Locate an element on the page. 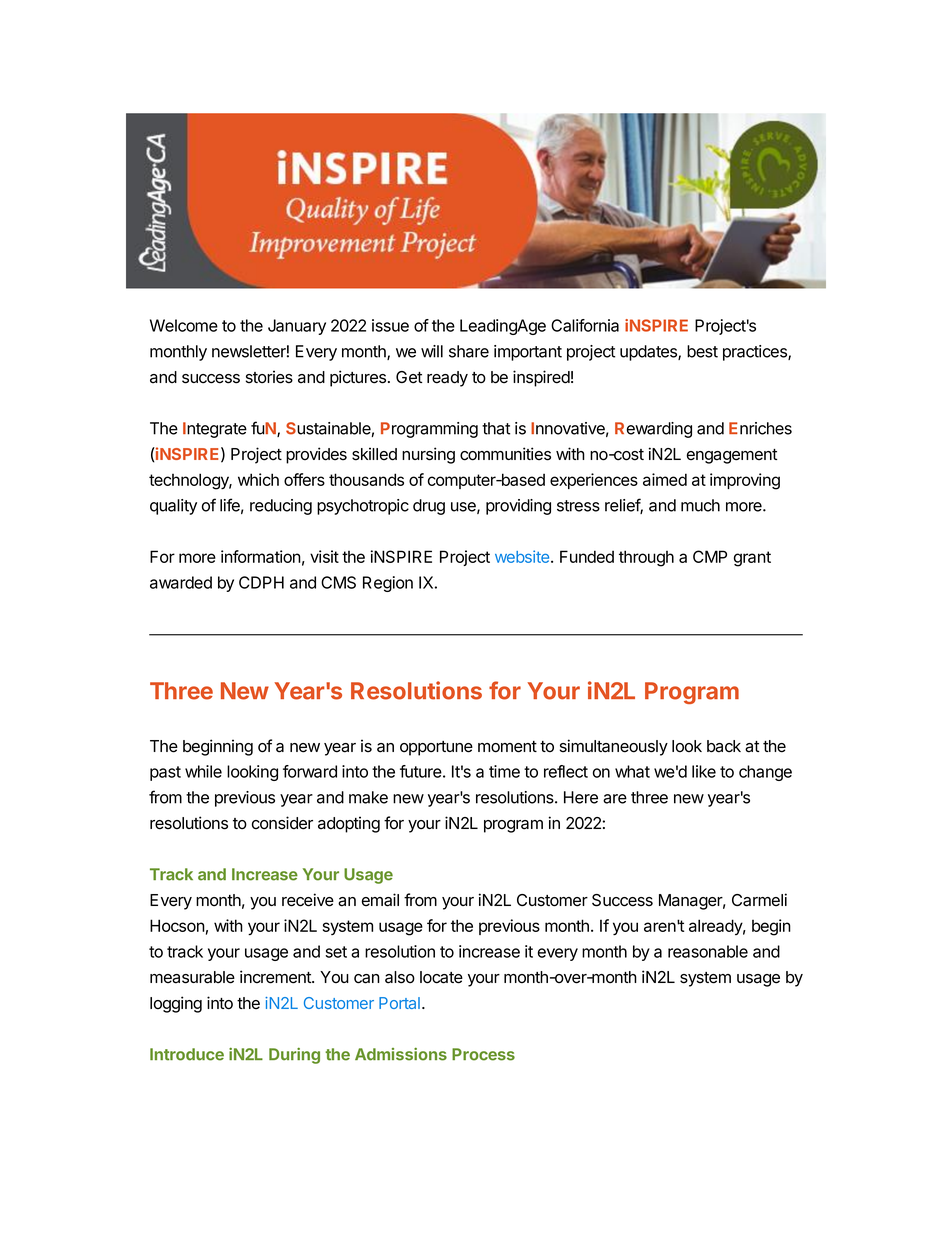 This document has height=1233, width=952. Introduce is located at coordinates (187, 1054).
